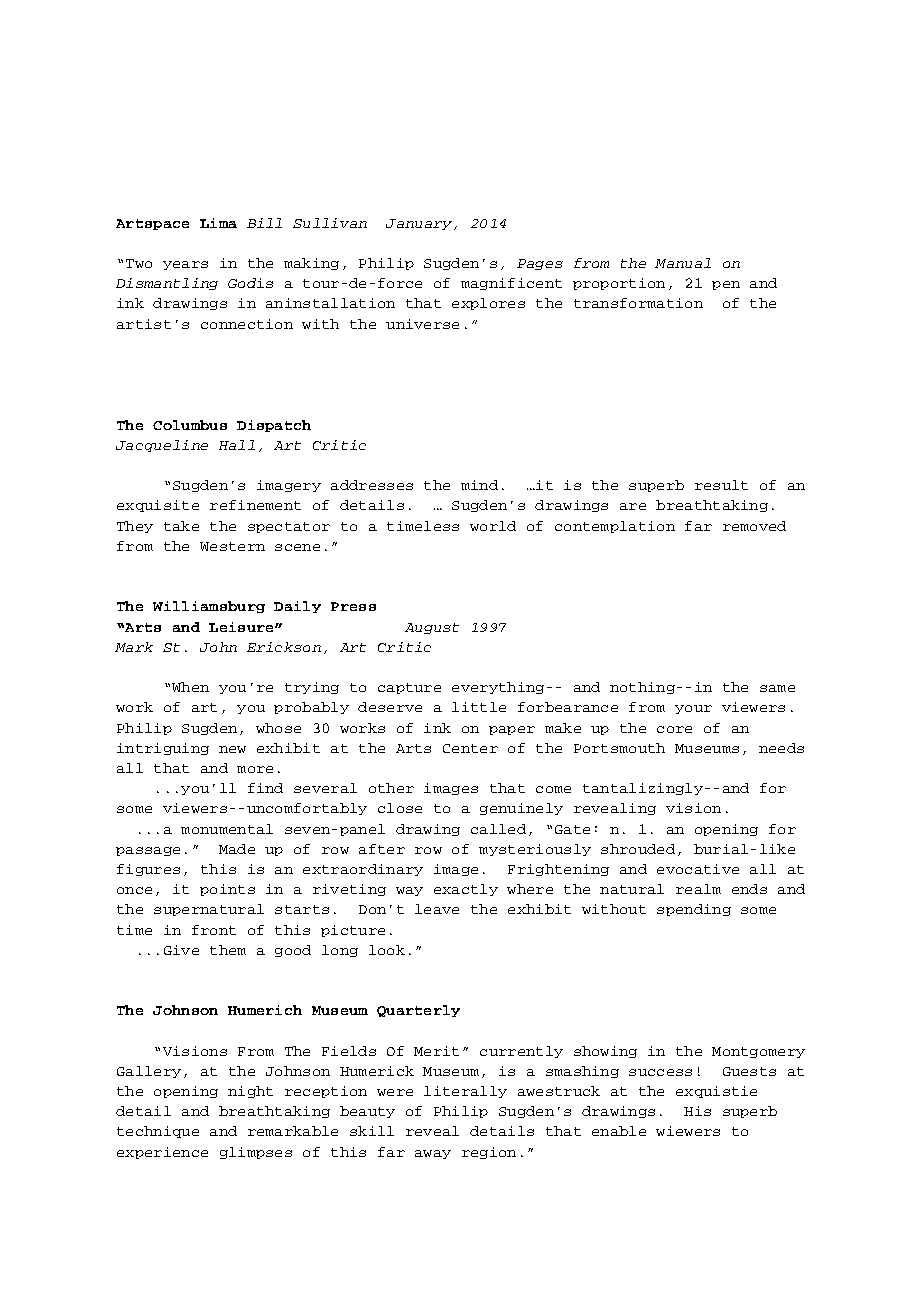 This page has height=1308, width=924. What do you see at coordinates (185, 265) in the page?
I see `years` at bounding box center [185, 265].
